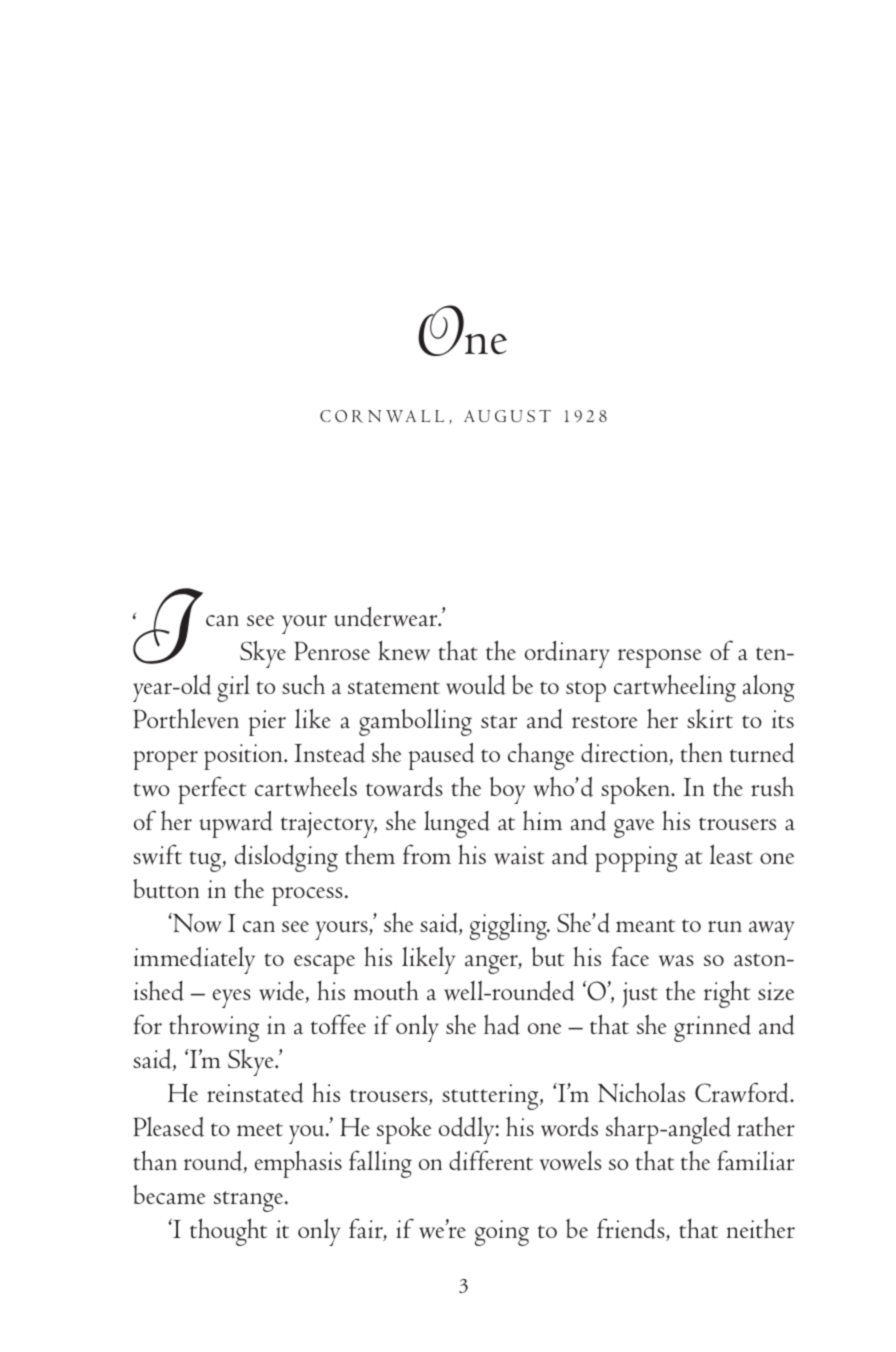 Image resolution: width=896 pixels, height=1352 pixels. I want to click on reinstated, so click(255, 1093).
